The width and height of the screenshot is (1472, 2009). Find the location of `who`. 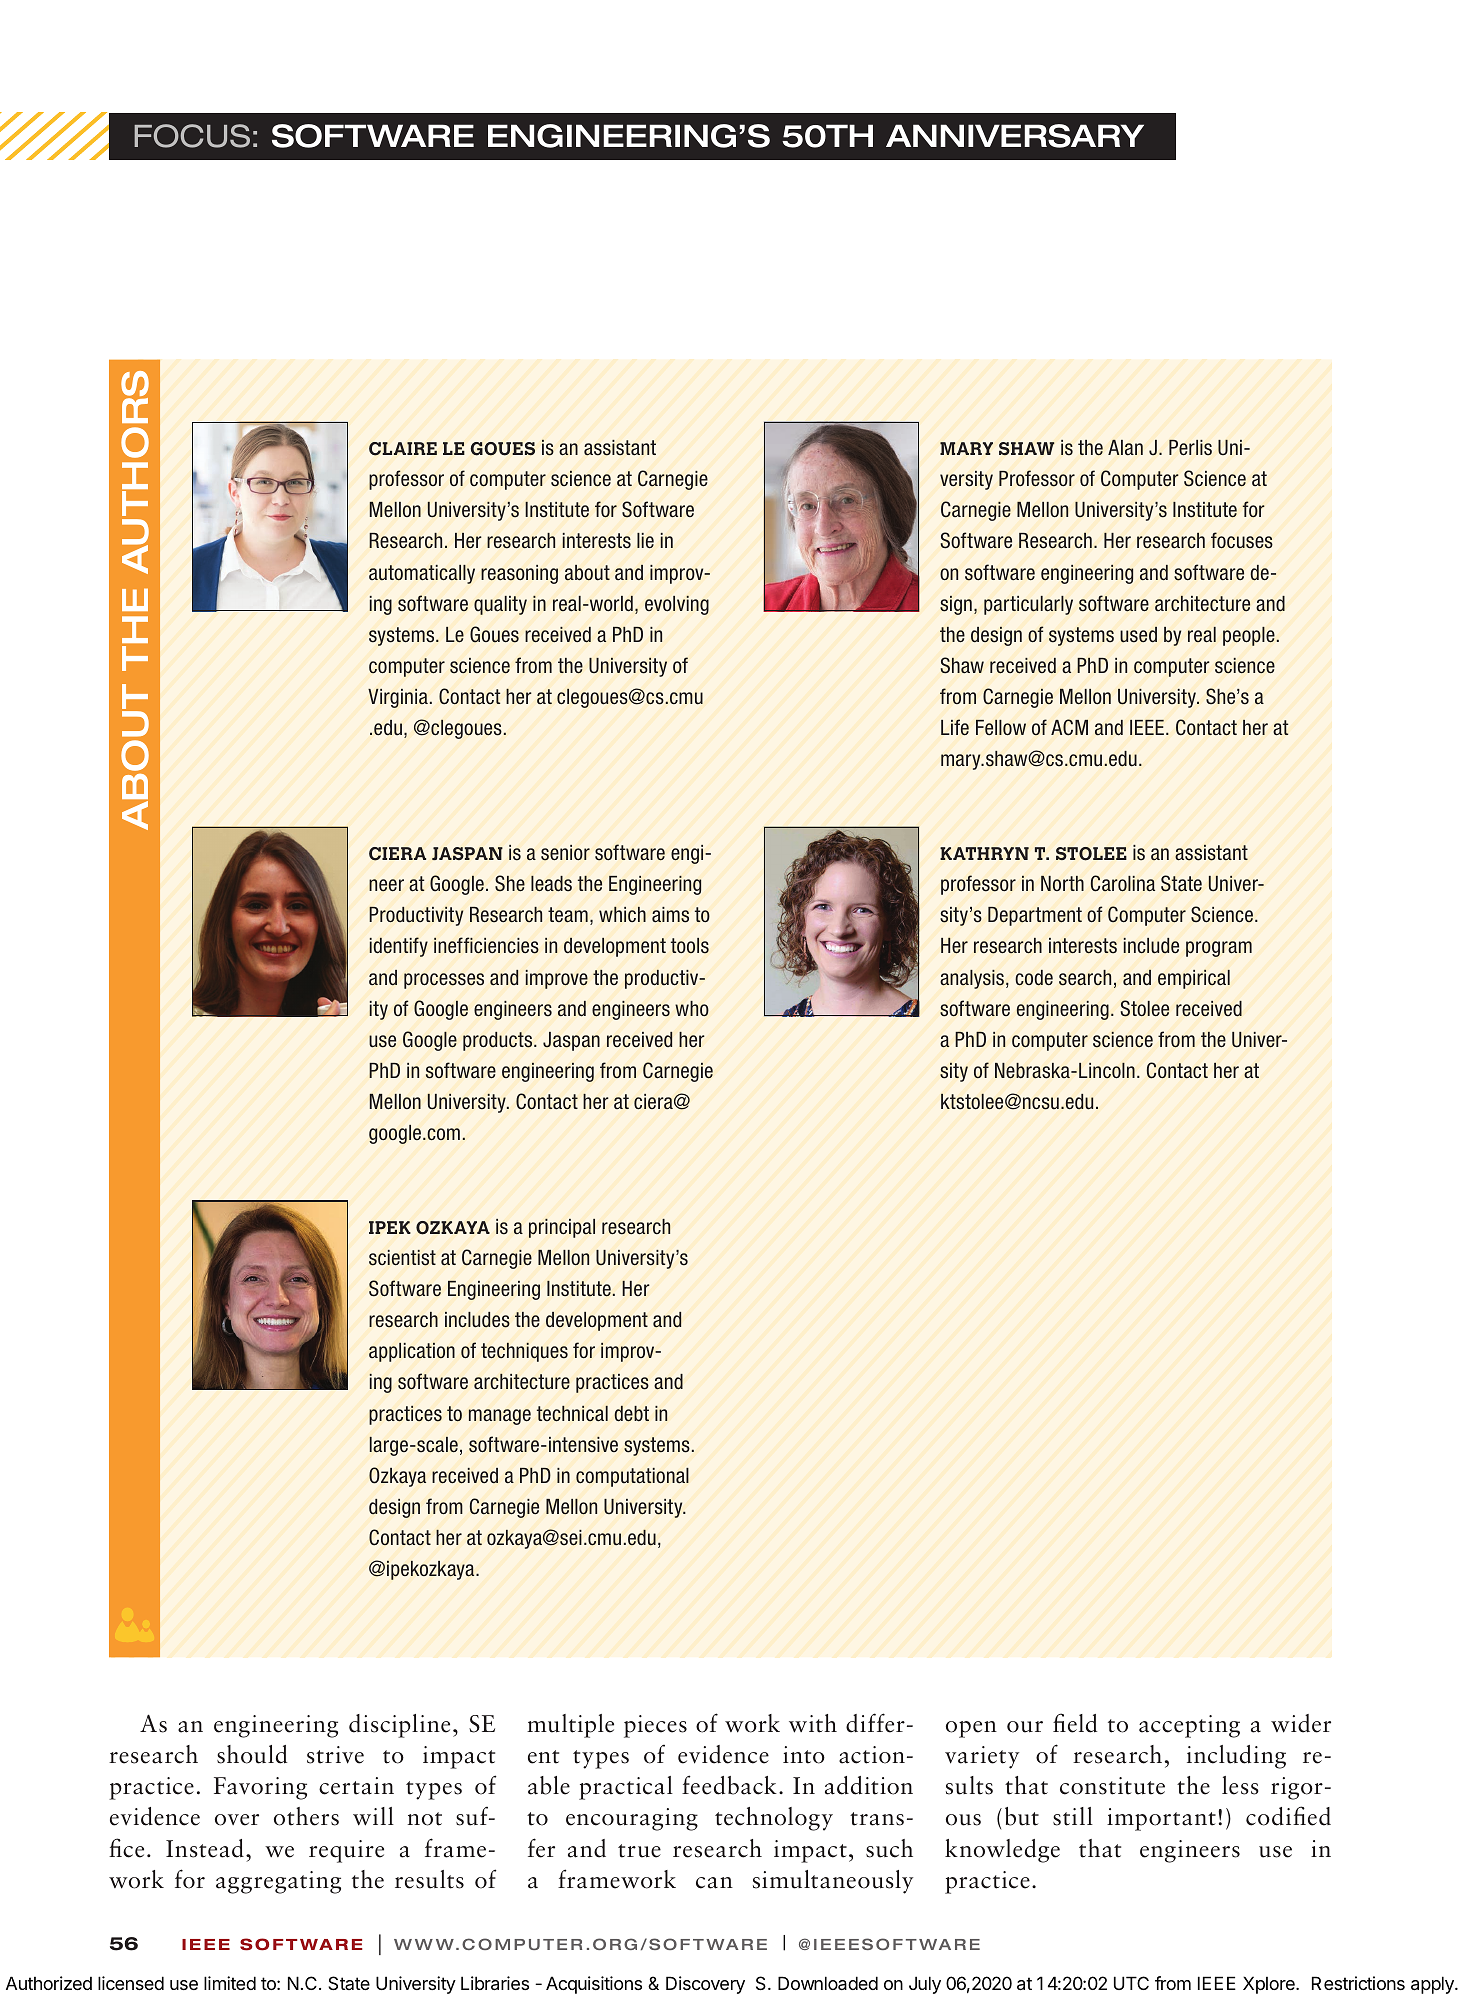

who is located at coordinates (692, 1008).
